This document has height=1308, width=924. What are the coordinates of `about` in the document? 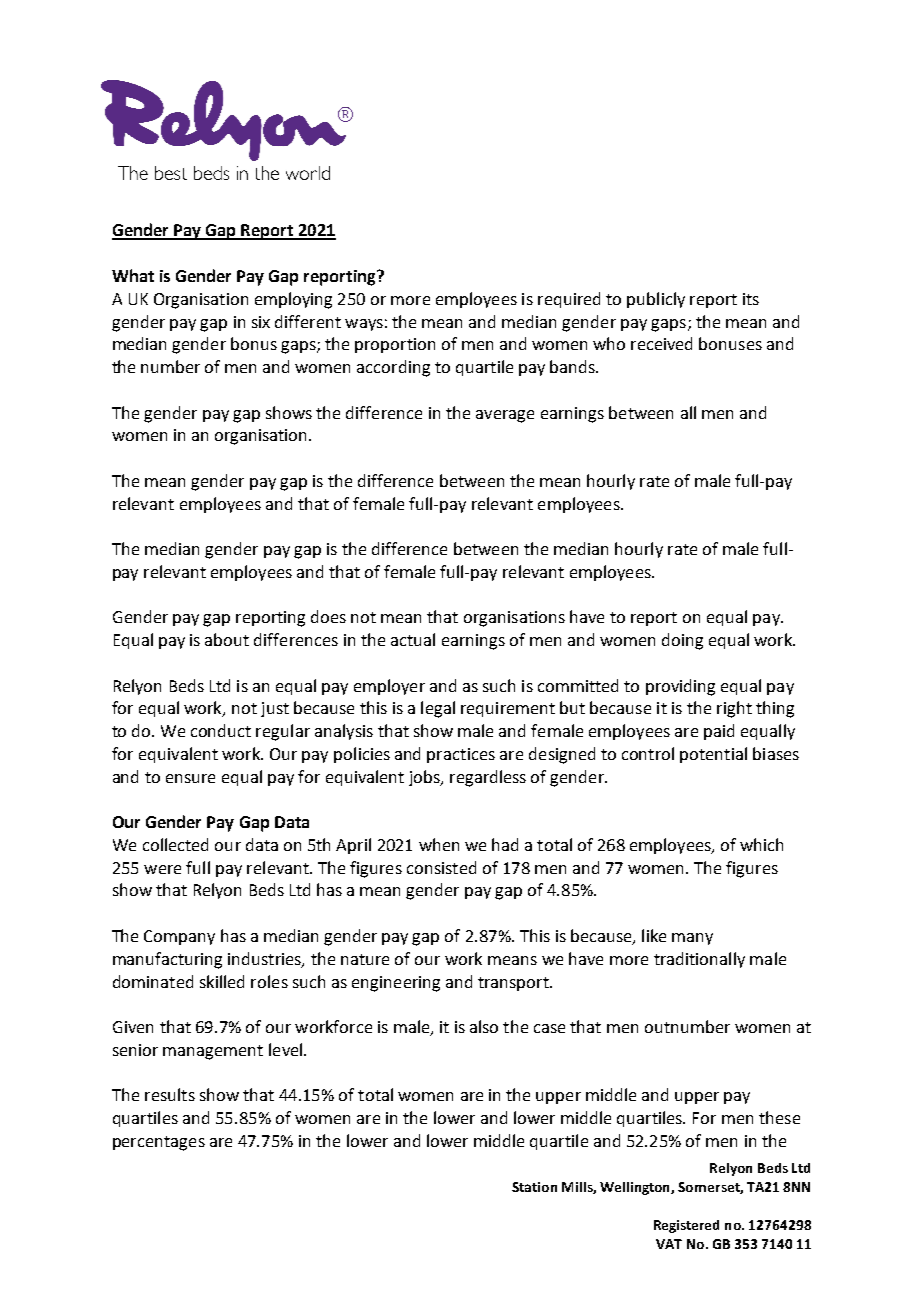 It's located at (227, 639).
